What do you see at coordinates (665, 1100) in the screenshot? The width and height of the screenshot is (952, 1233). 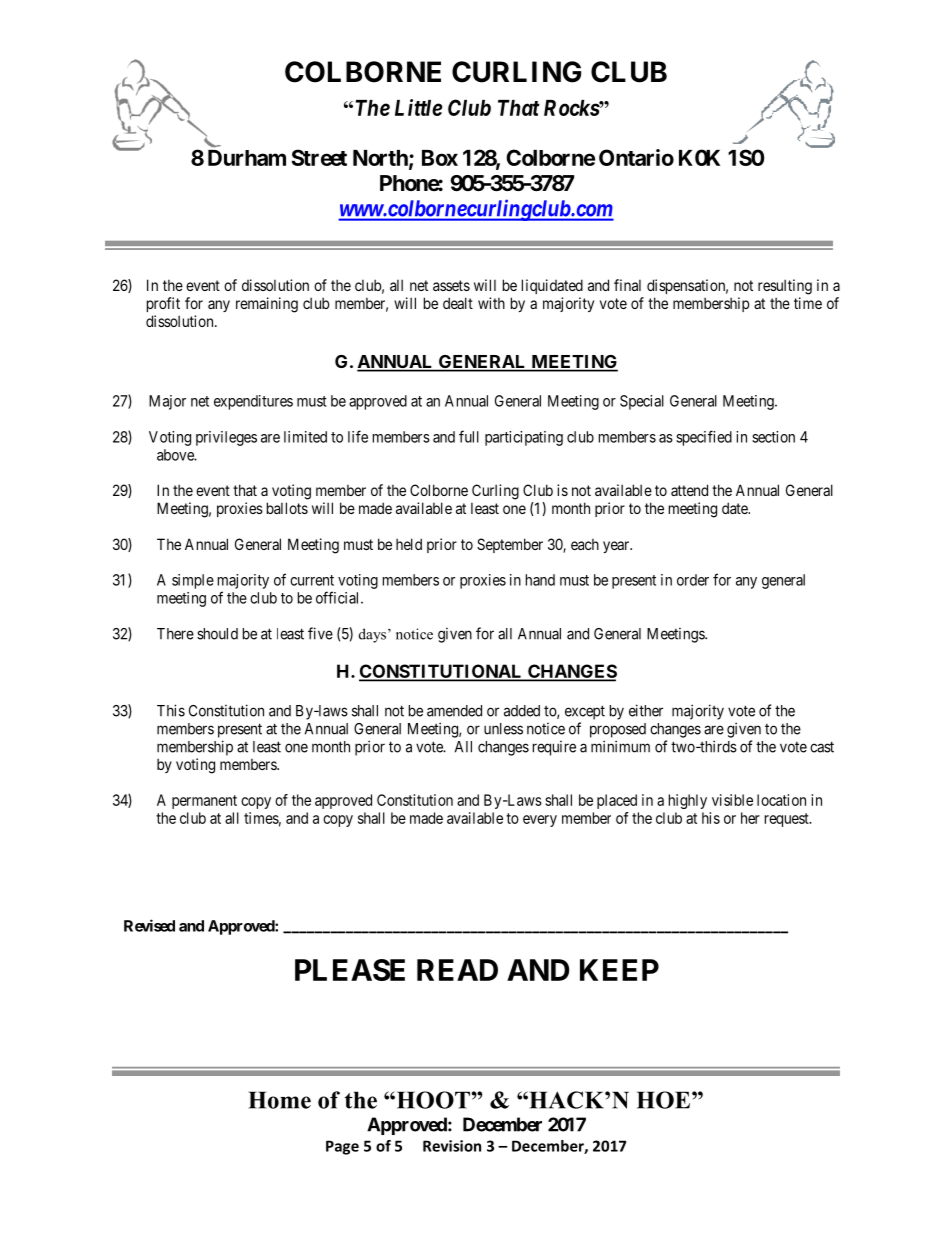 I see `HOE` at bounding box center [665, 1100].
